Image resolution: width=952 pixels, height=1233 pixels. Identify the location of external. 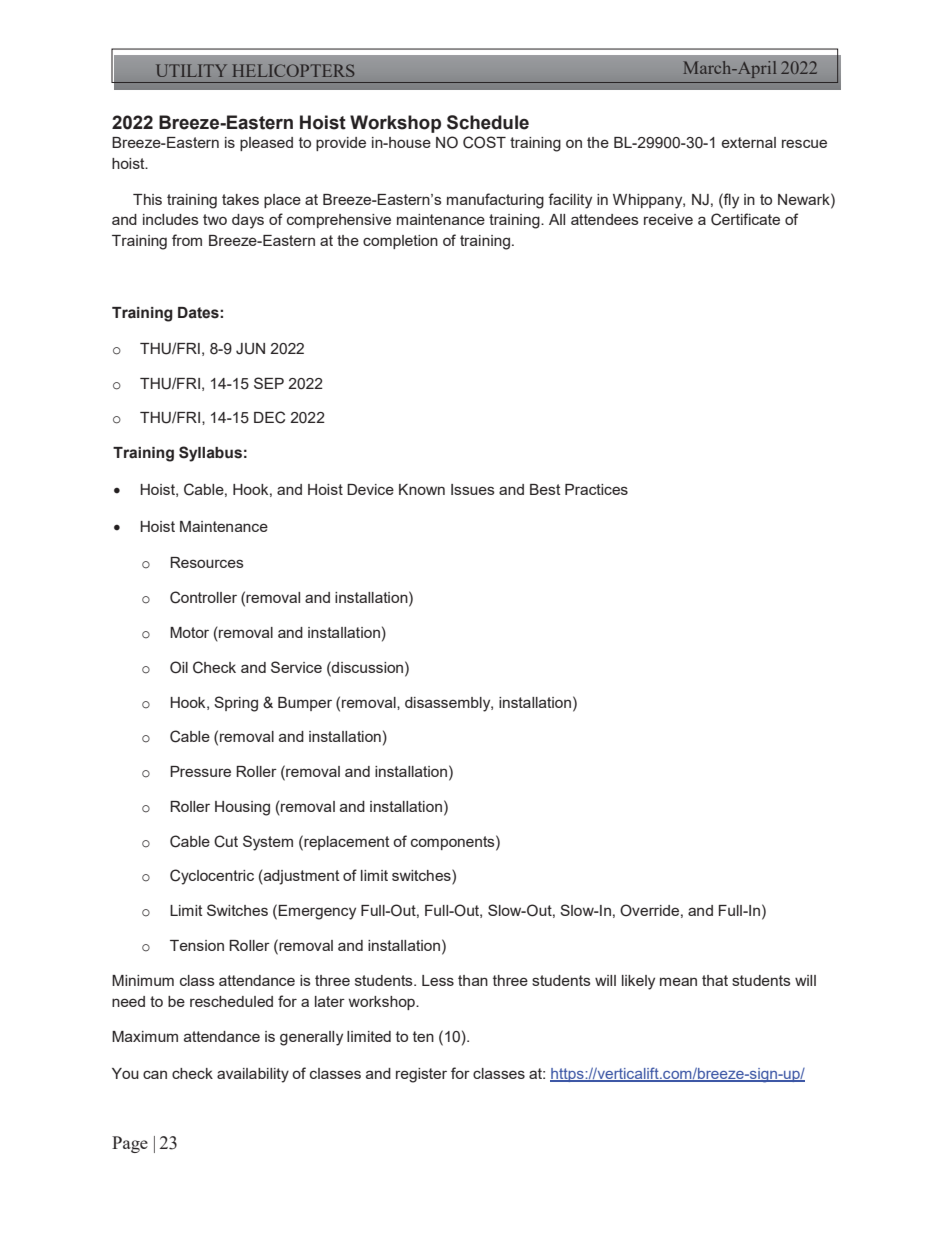
(749, 142).
